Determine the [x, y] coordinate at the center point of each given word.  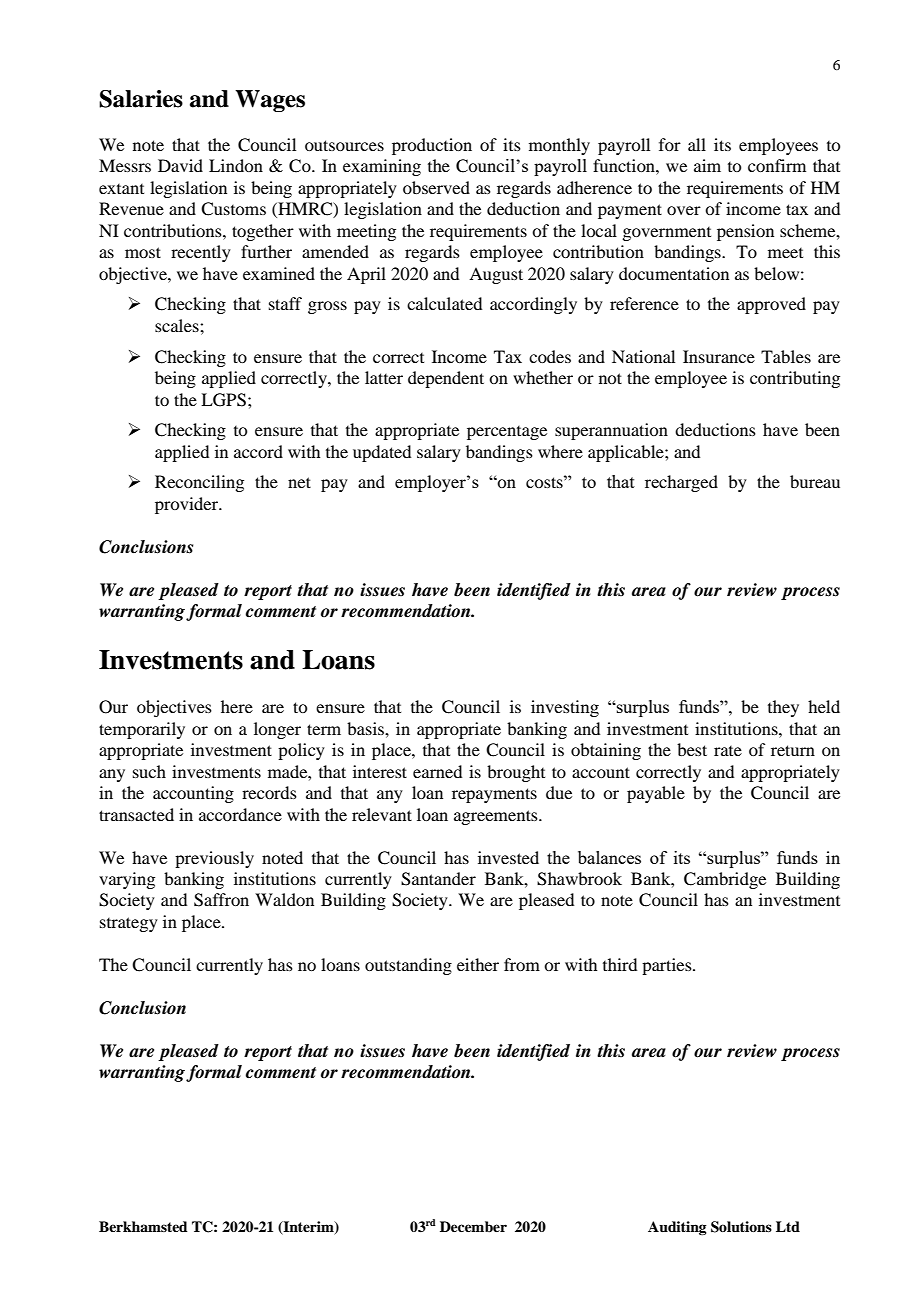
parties [668, 966]
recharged [681, 483]
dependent [446, 379]
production [432, 146]
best [692, 749]
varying [127, 880]
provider [188, 505]
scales [178, 325]
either [478, 964]
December [473, 1226]
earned [437, 771]
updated [382, 453]
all [697, 144]
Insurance [719, 356]
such [149, 771]
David [180, 165]
